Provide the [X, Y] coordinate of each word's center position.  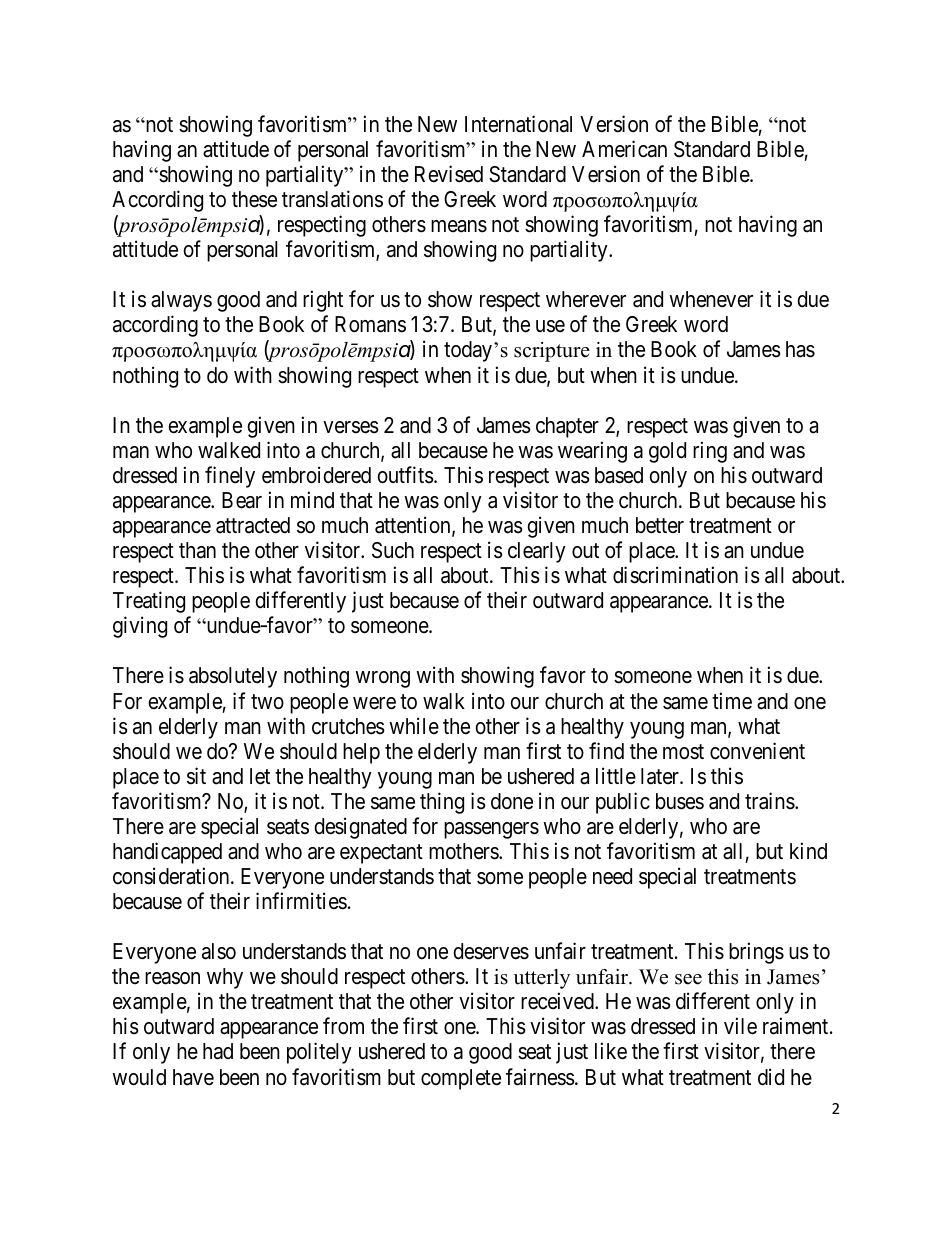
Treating [149, 602]
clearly [537, 552]
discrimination [675, 575]
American [624, 149]
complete [461, 1079]
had [218, 1051]
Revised [449, 174]
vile [740, 1026]
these [254, 199]
